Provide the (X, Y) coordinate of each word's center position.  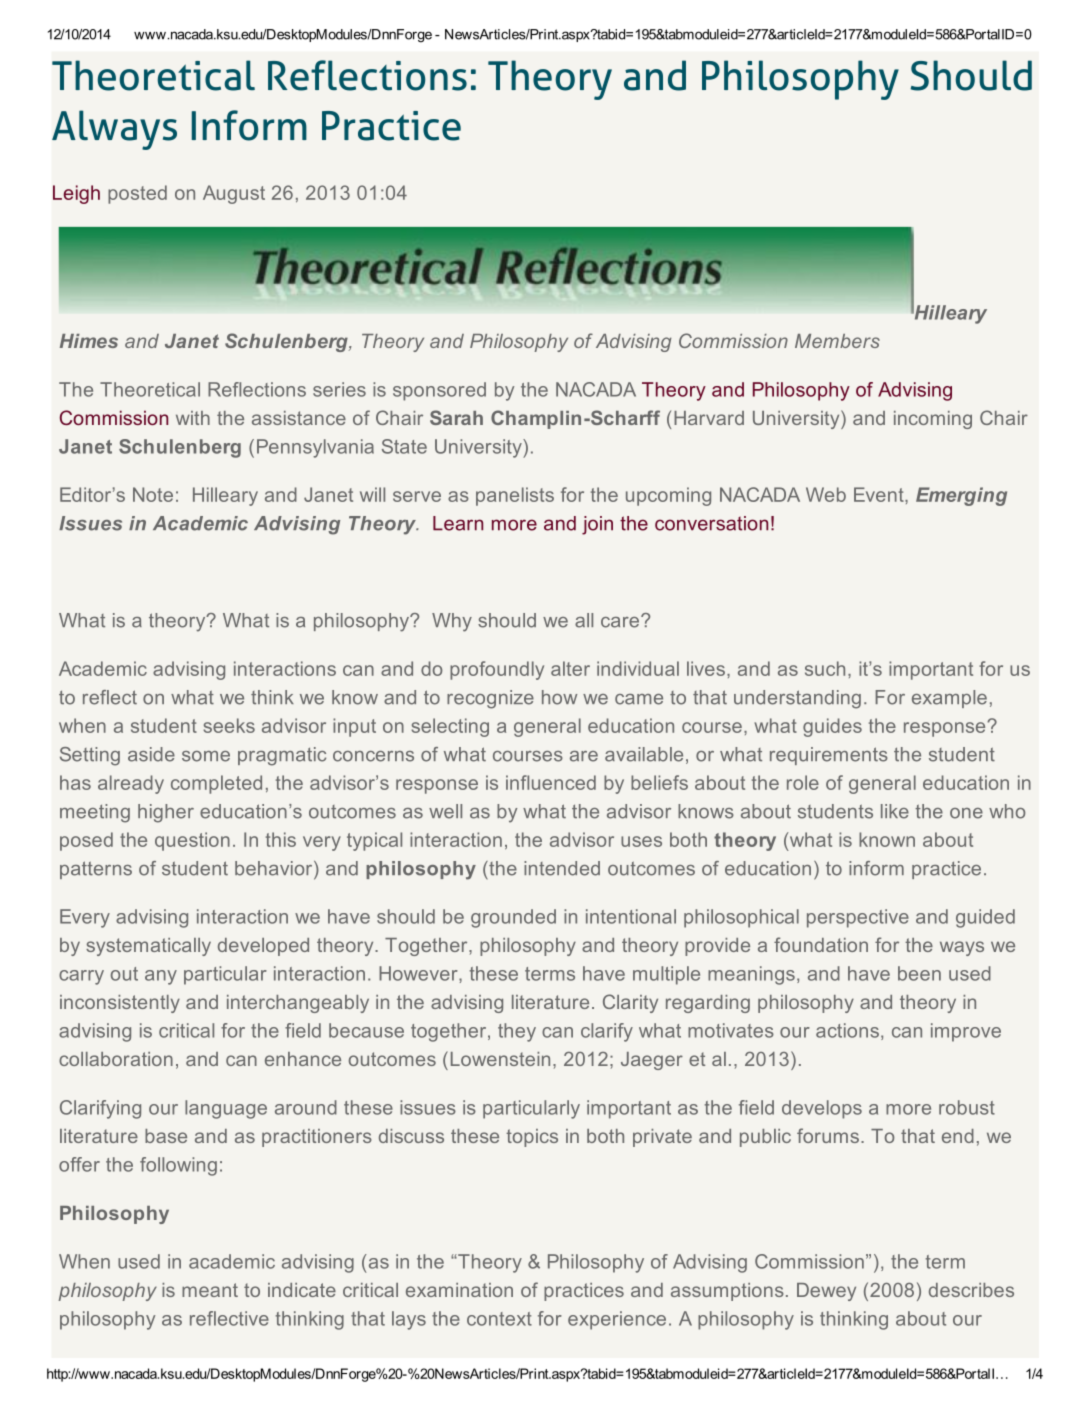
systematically (148, 947)
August (234, 194)
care (621, 621)
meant (210, 1290)
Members (837, 341)
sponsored (439, 391)
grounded (513, 918)
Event (880, 494)
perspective (858, 918)
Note (153, 494)
